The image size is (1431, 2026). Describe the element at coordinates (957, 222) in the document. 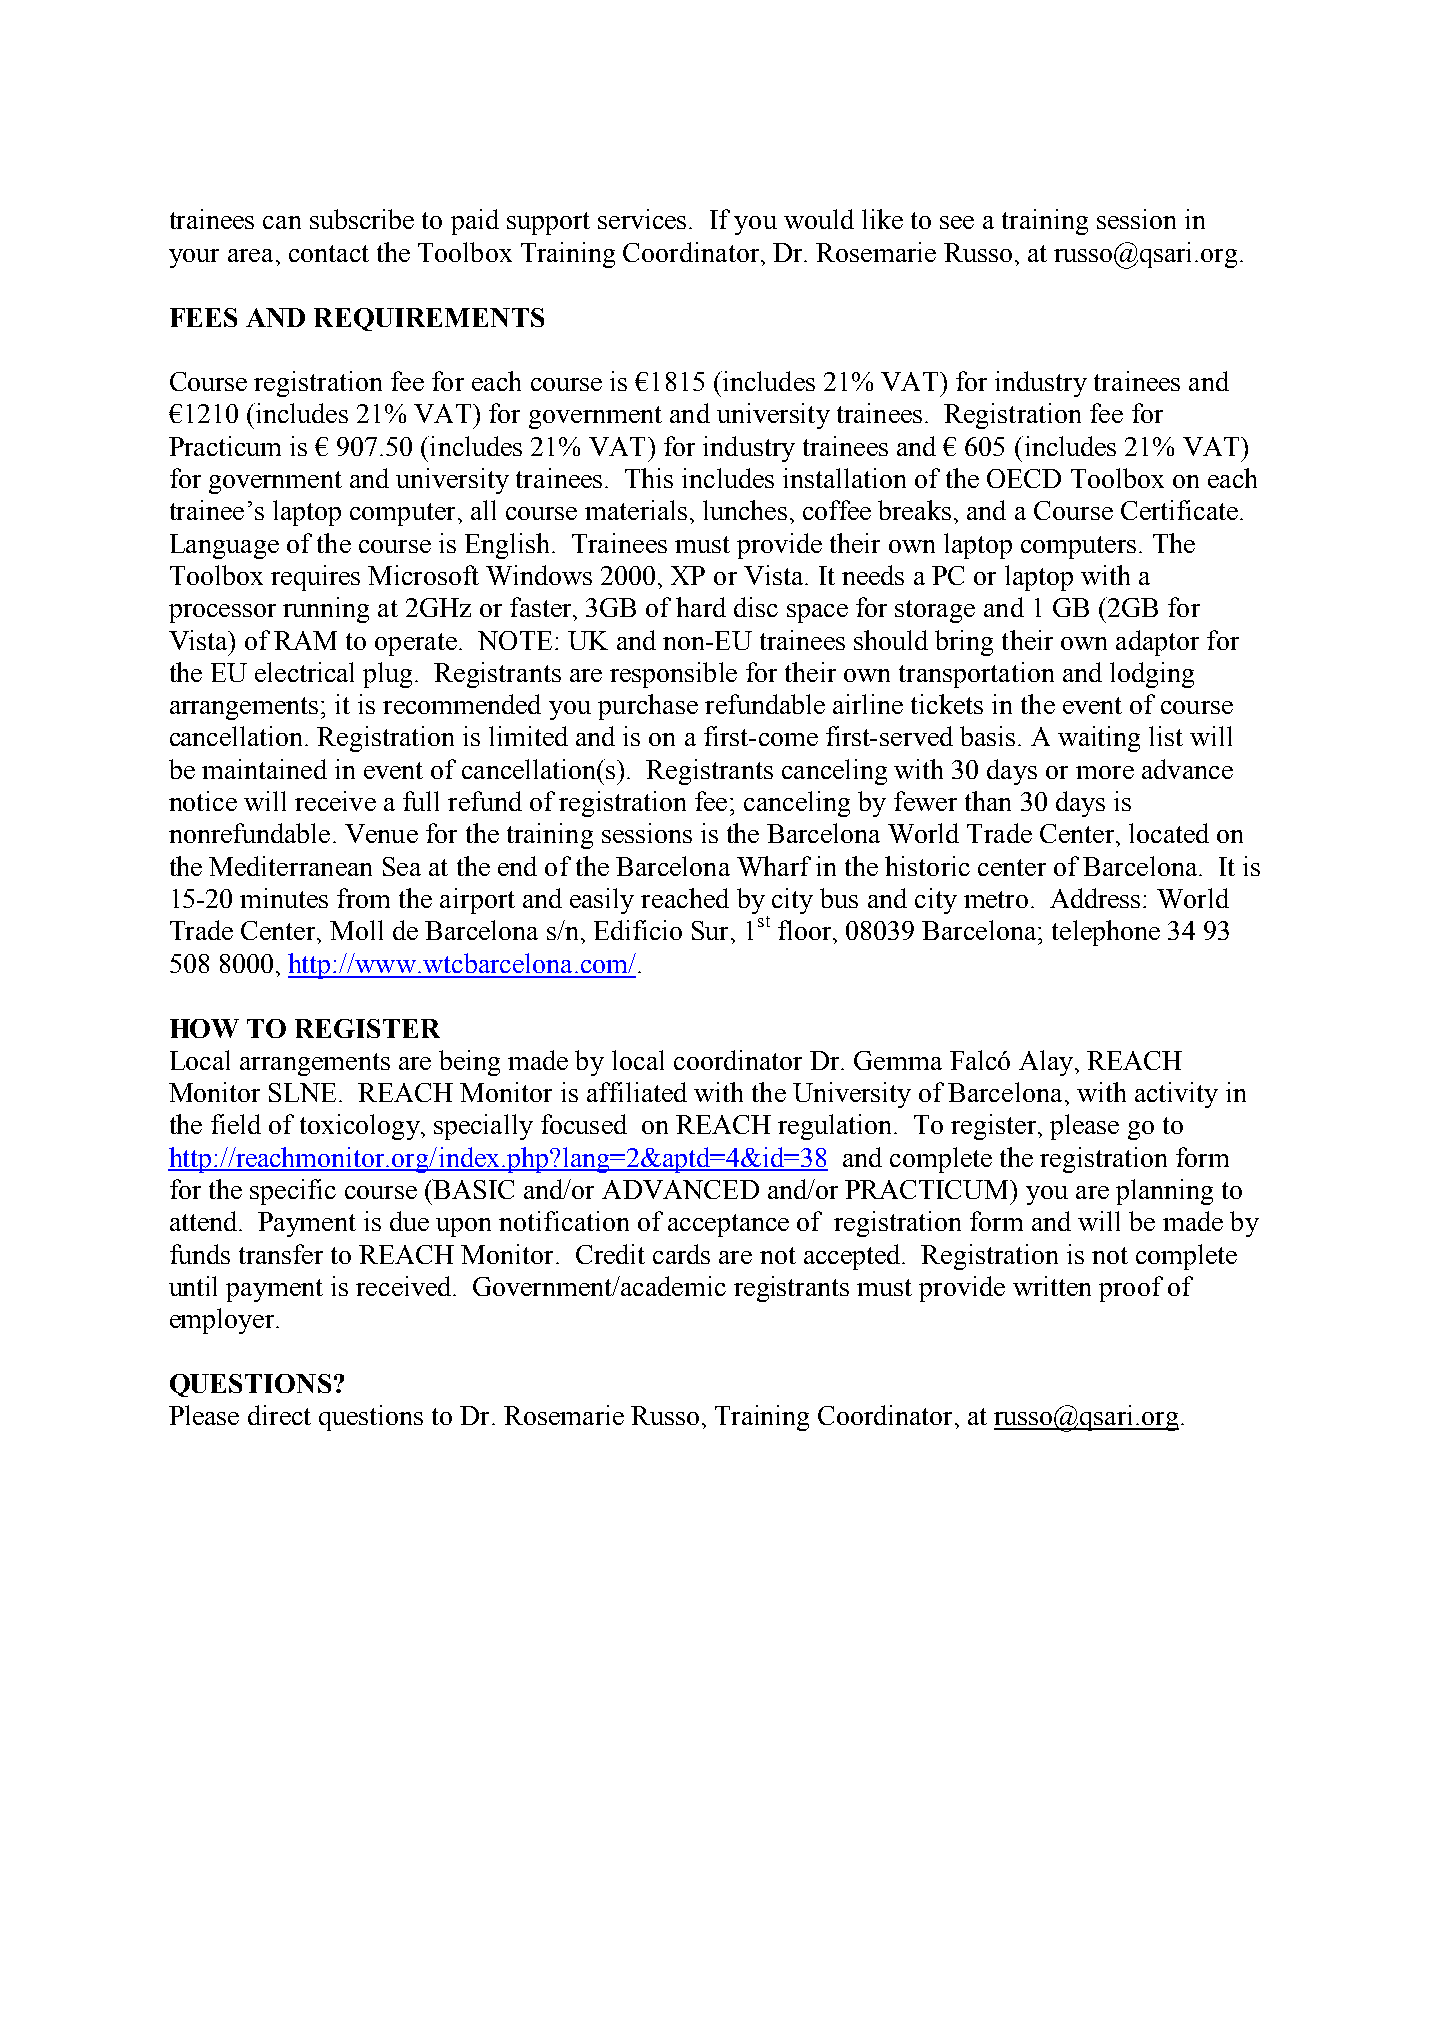

I see `see` at that location.
